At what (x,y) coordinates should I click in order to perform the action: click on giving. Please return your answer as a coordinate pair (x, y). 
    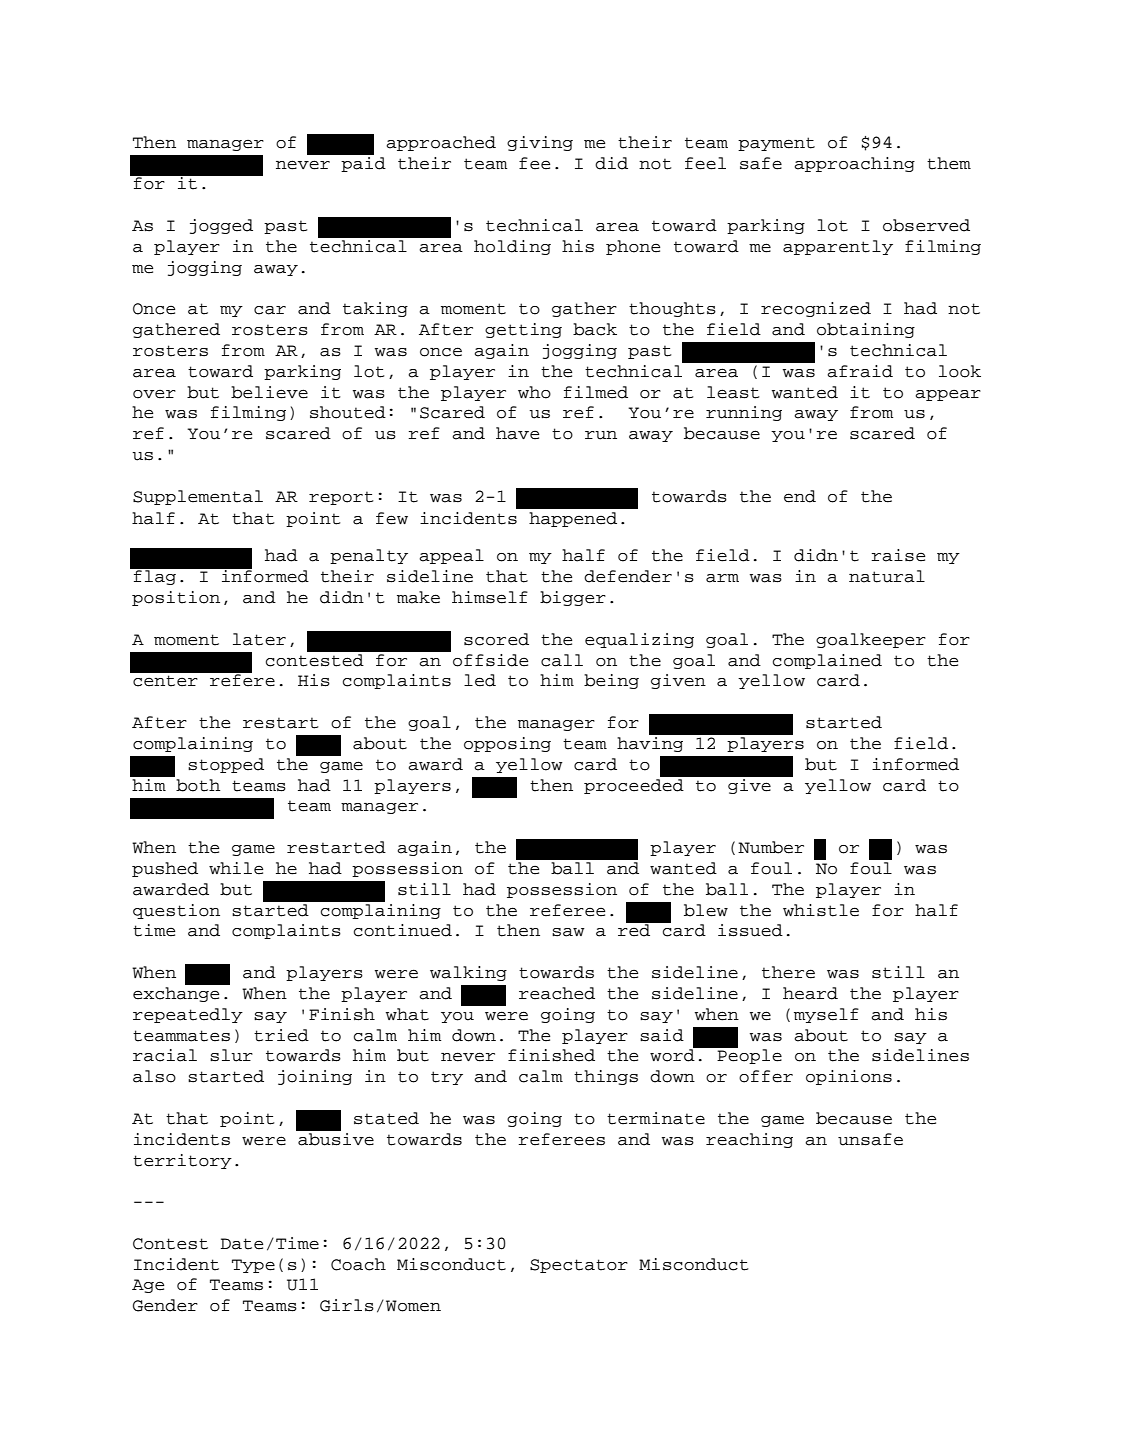
    Looking at the image, I should click on (540, 143).
